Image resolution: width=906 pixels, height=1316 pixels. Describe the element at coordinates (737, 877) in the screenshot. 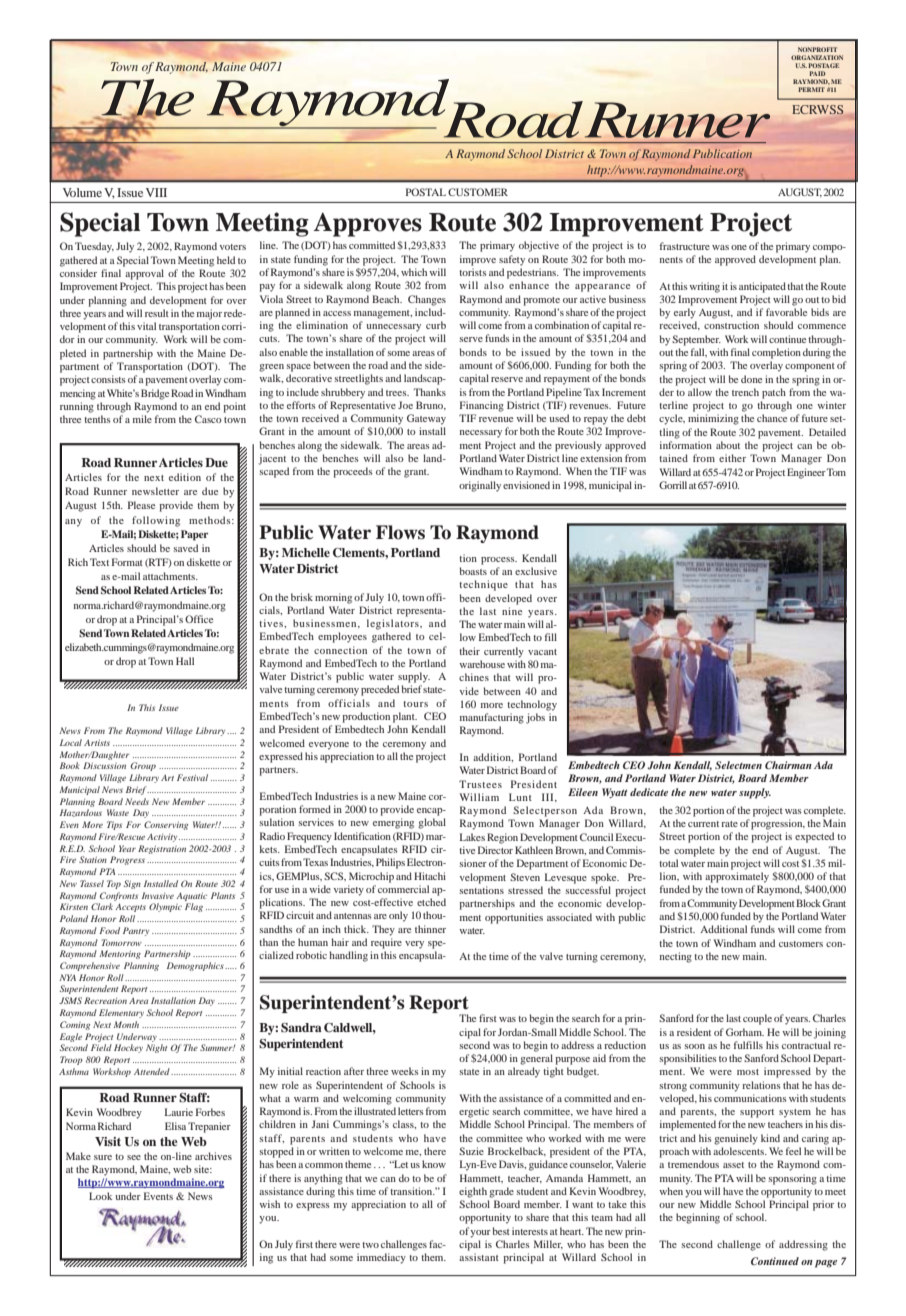

I see `approximately` at that location.
